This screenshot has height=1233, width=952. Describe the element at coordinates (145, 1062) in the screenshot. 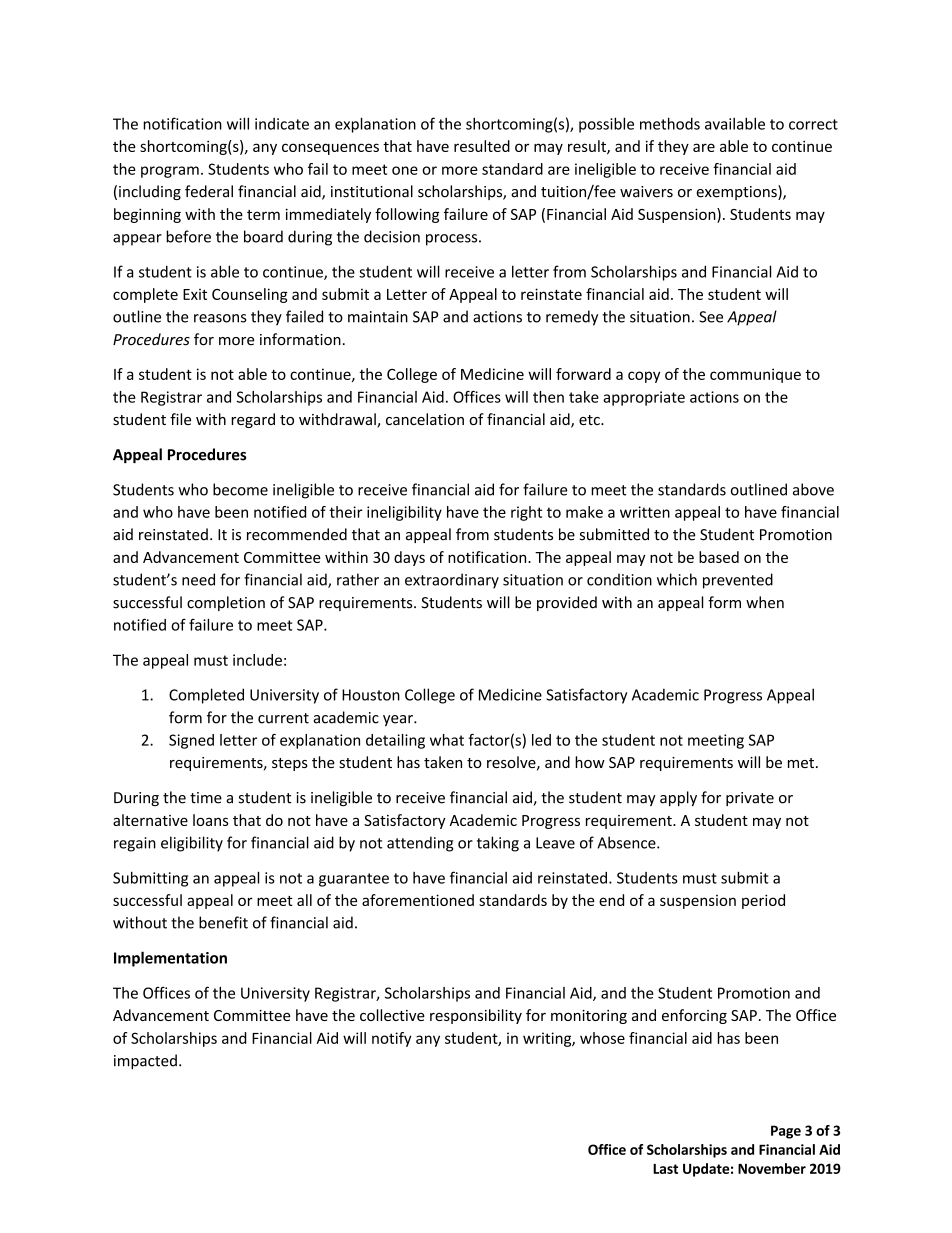

I see `impacted` at that location.
